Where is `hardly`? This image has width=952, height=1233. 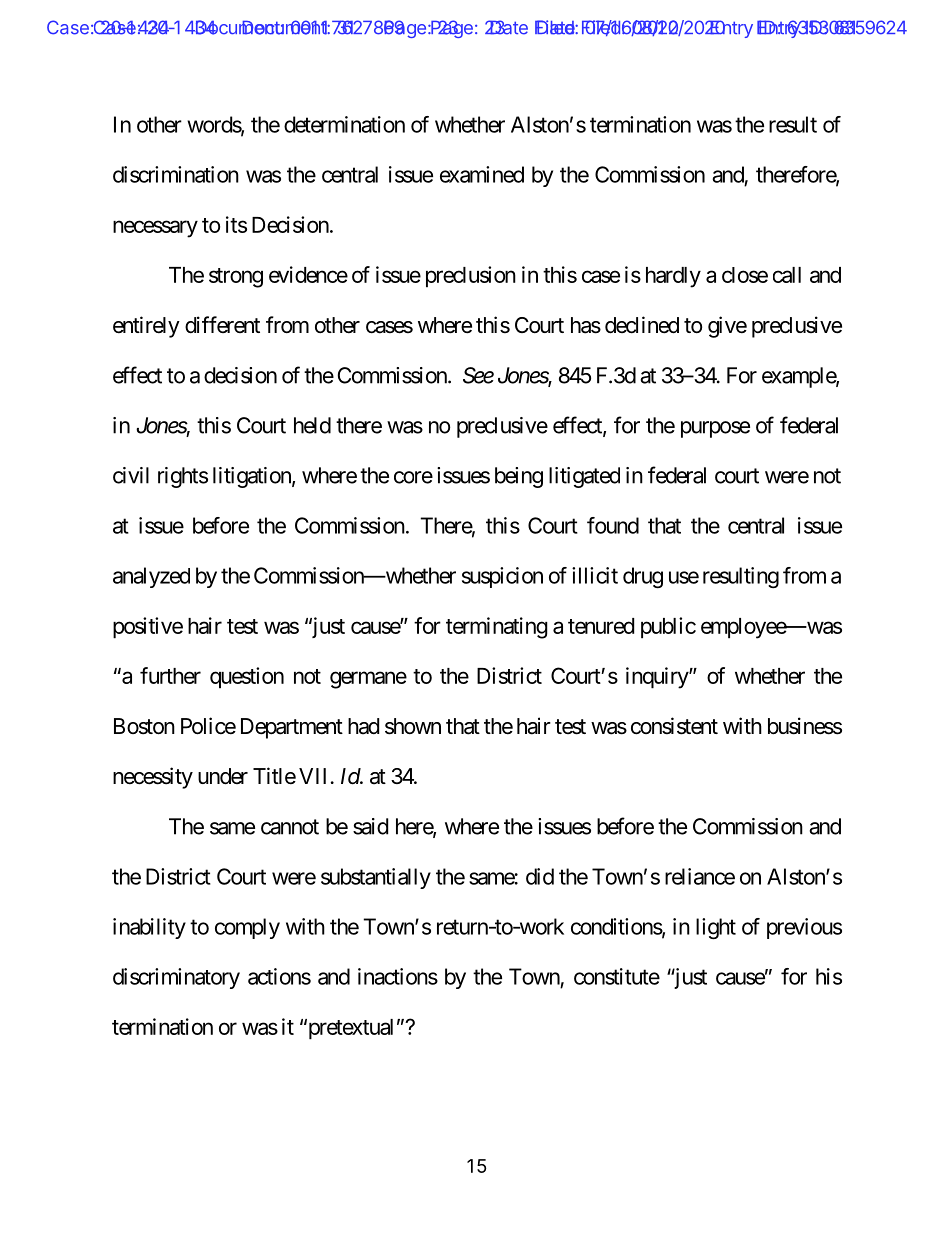 hardly is located at coordinates (673, 277).
